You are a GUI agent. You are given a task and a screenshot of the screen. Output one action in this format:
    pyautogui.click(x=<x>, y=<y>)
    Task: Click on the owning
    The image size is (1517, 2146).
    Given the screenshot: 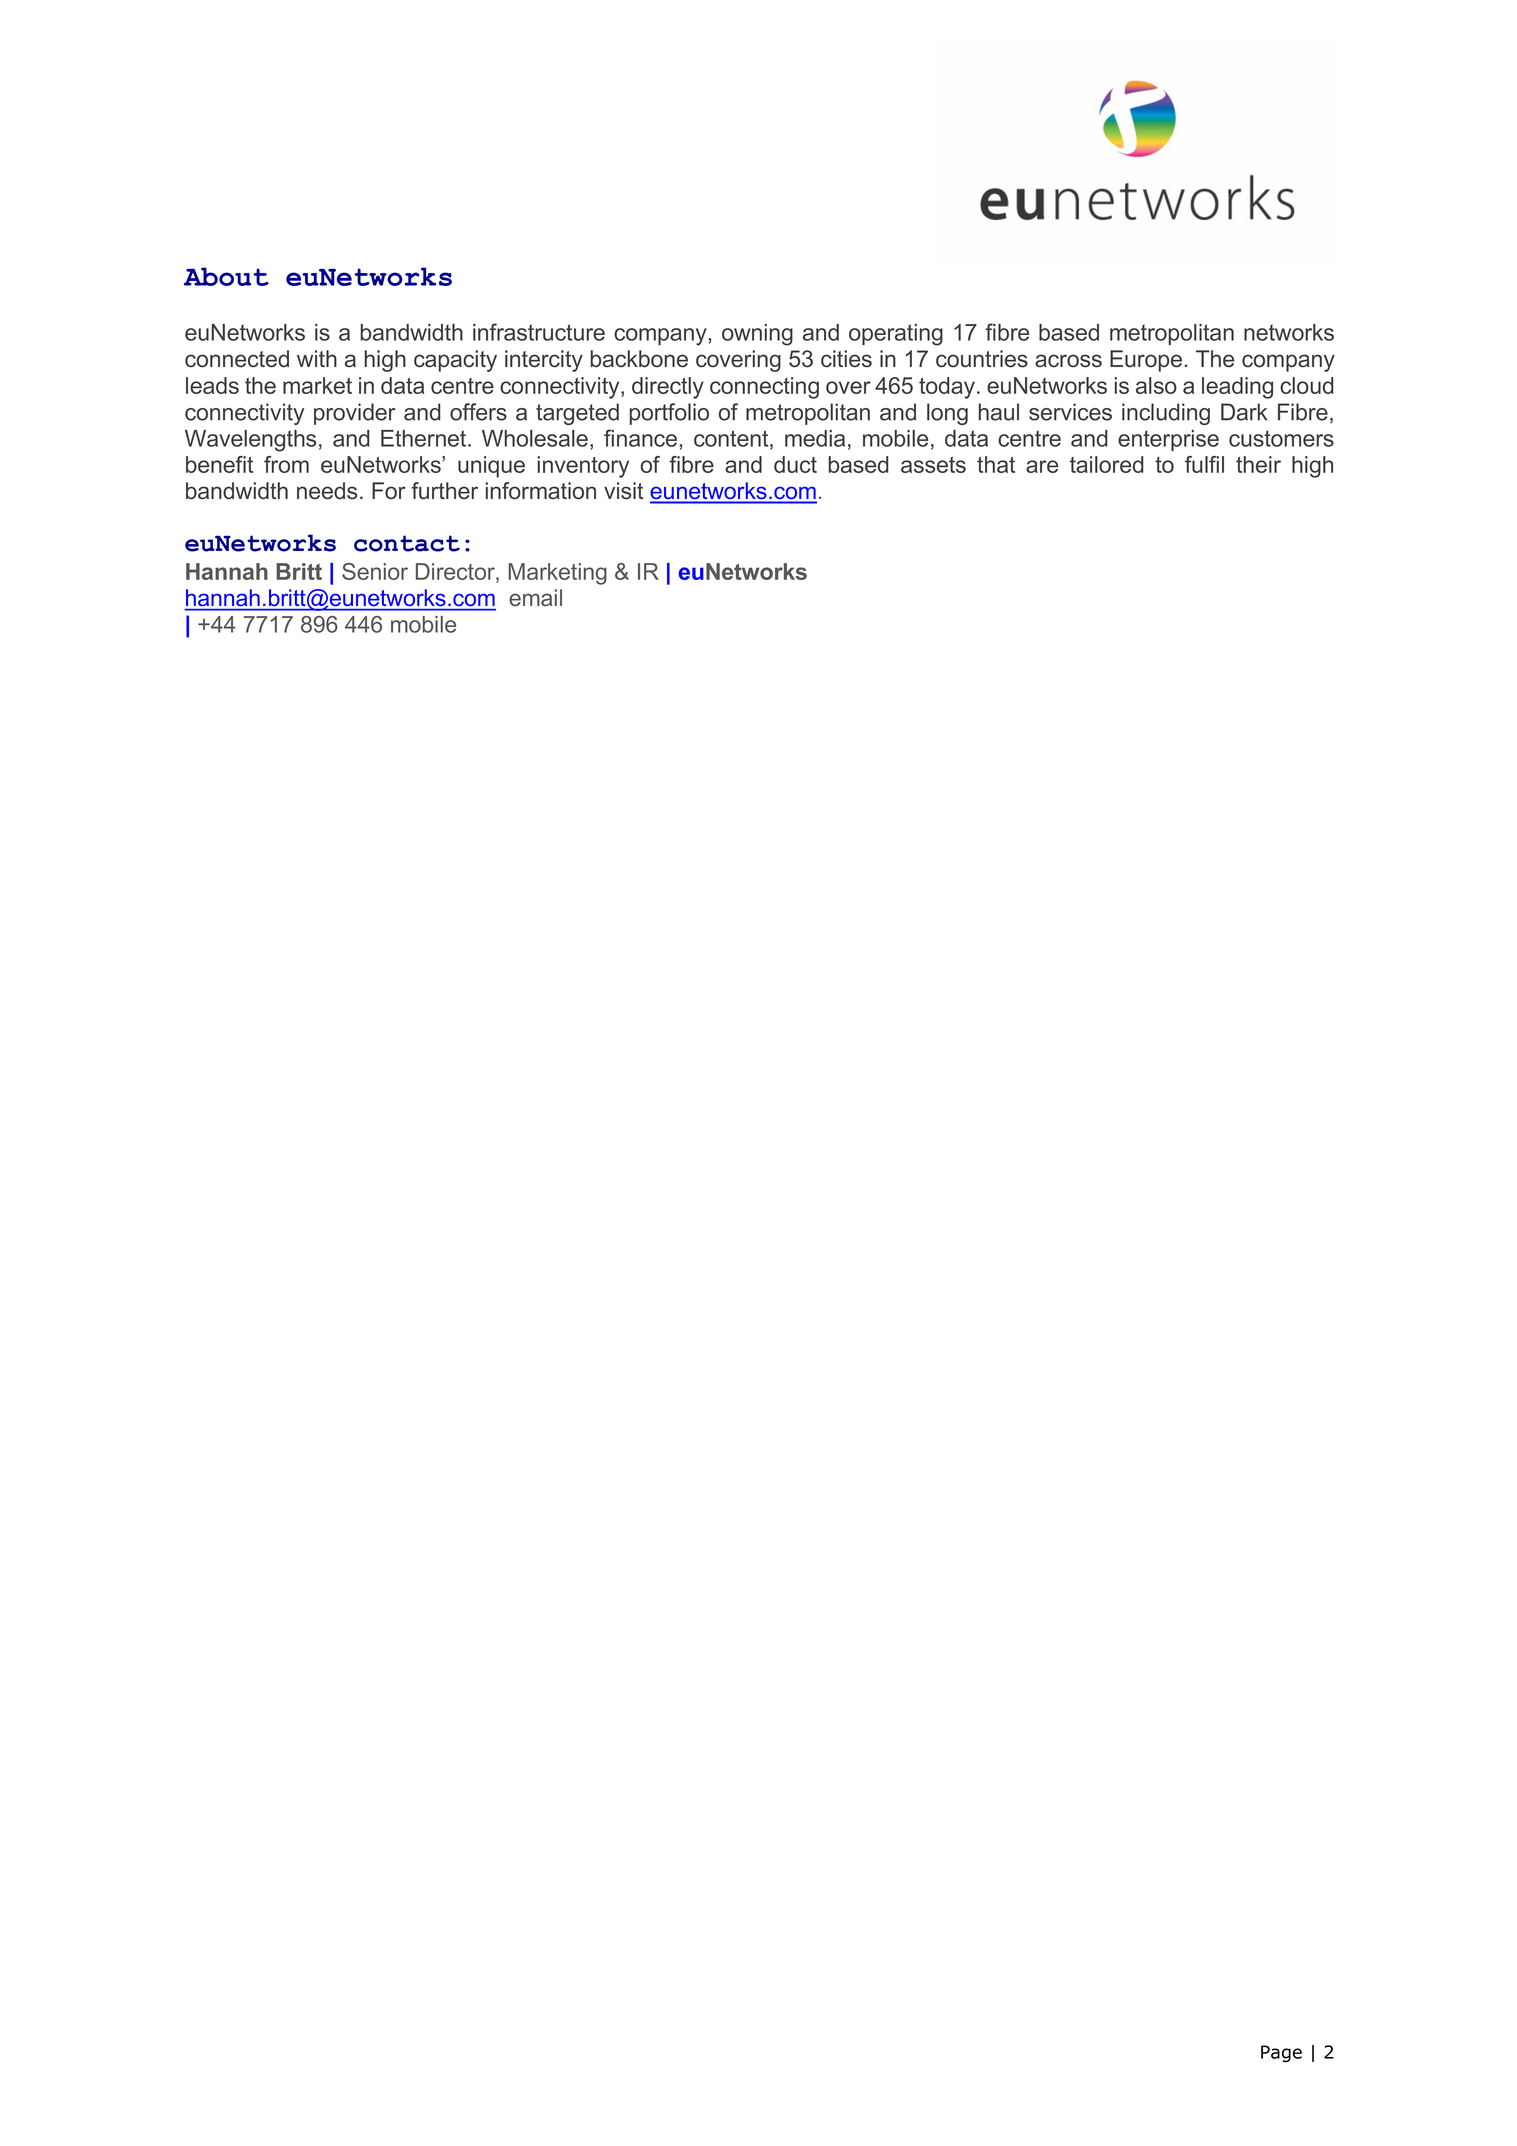 What is the action you would take?
    pyautogui.click(x=757, y=335)
